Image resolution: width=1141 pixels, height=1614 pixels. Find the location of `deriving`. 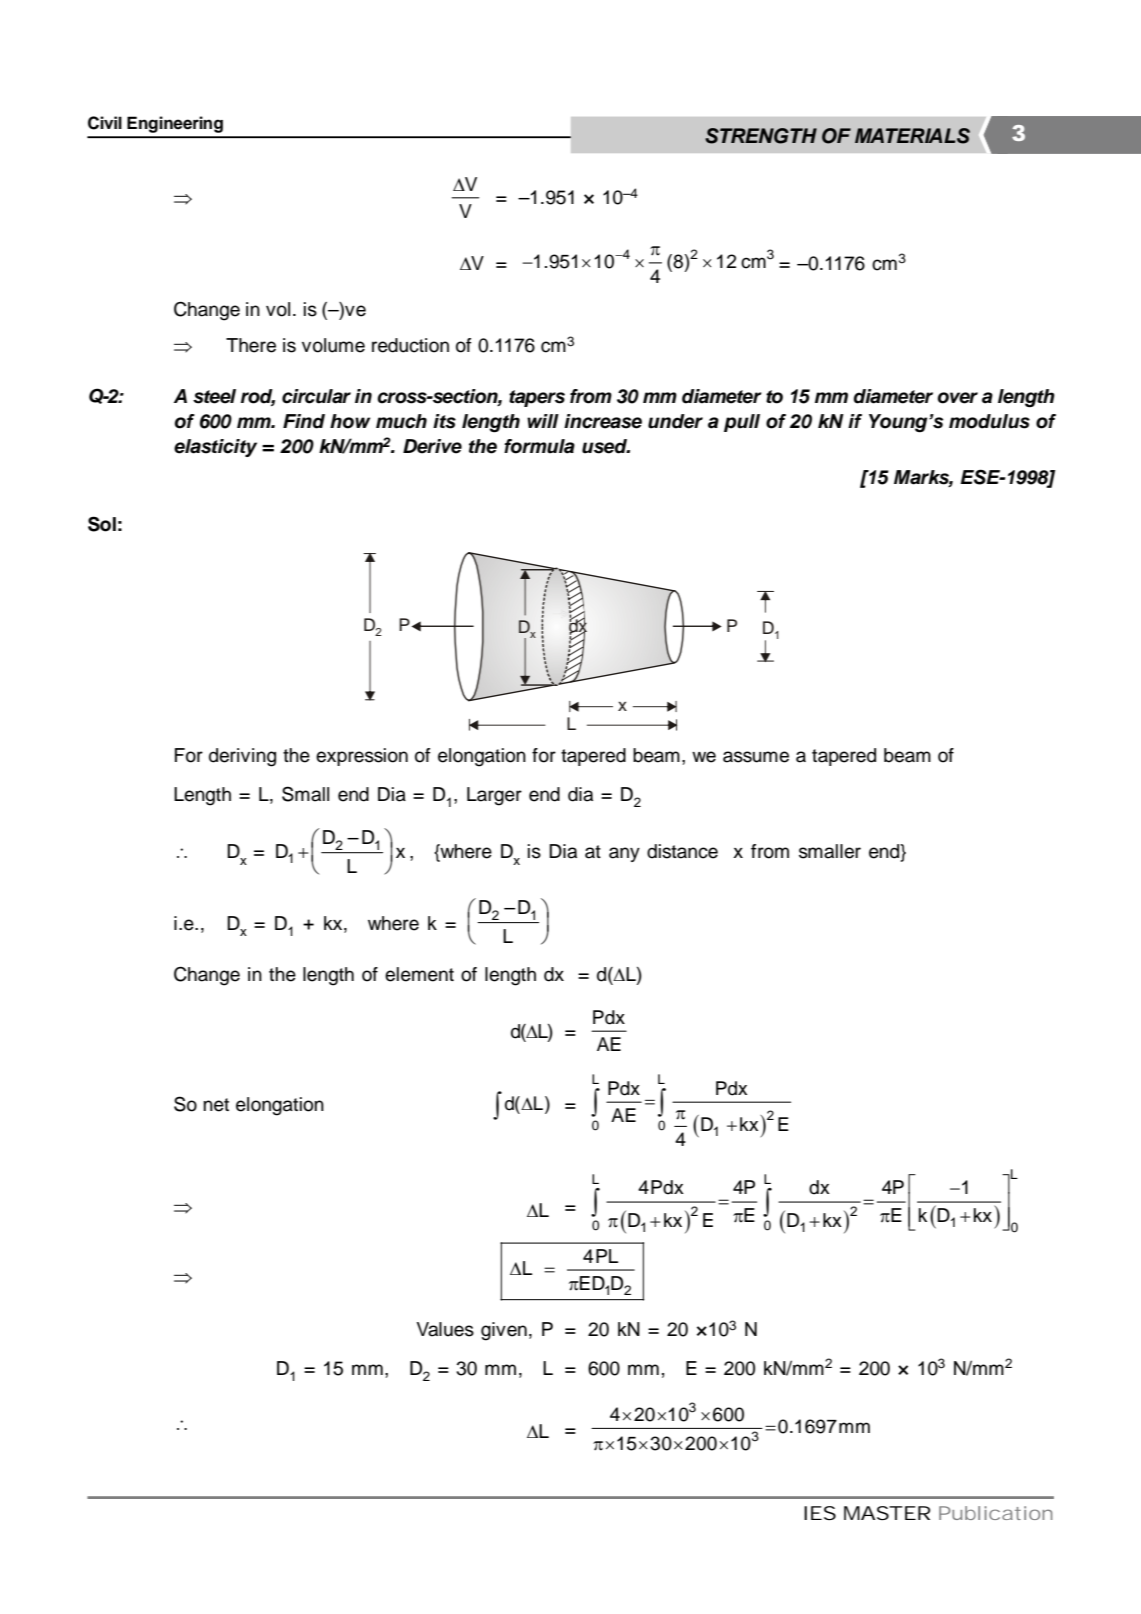

deriving is located at coordinates (242, 757).
